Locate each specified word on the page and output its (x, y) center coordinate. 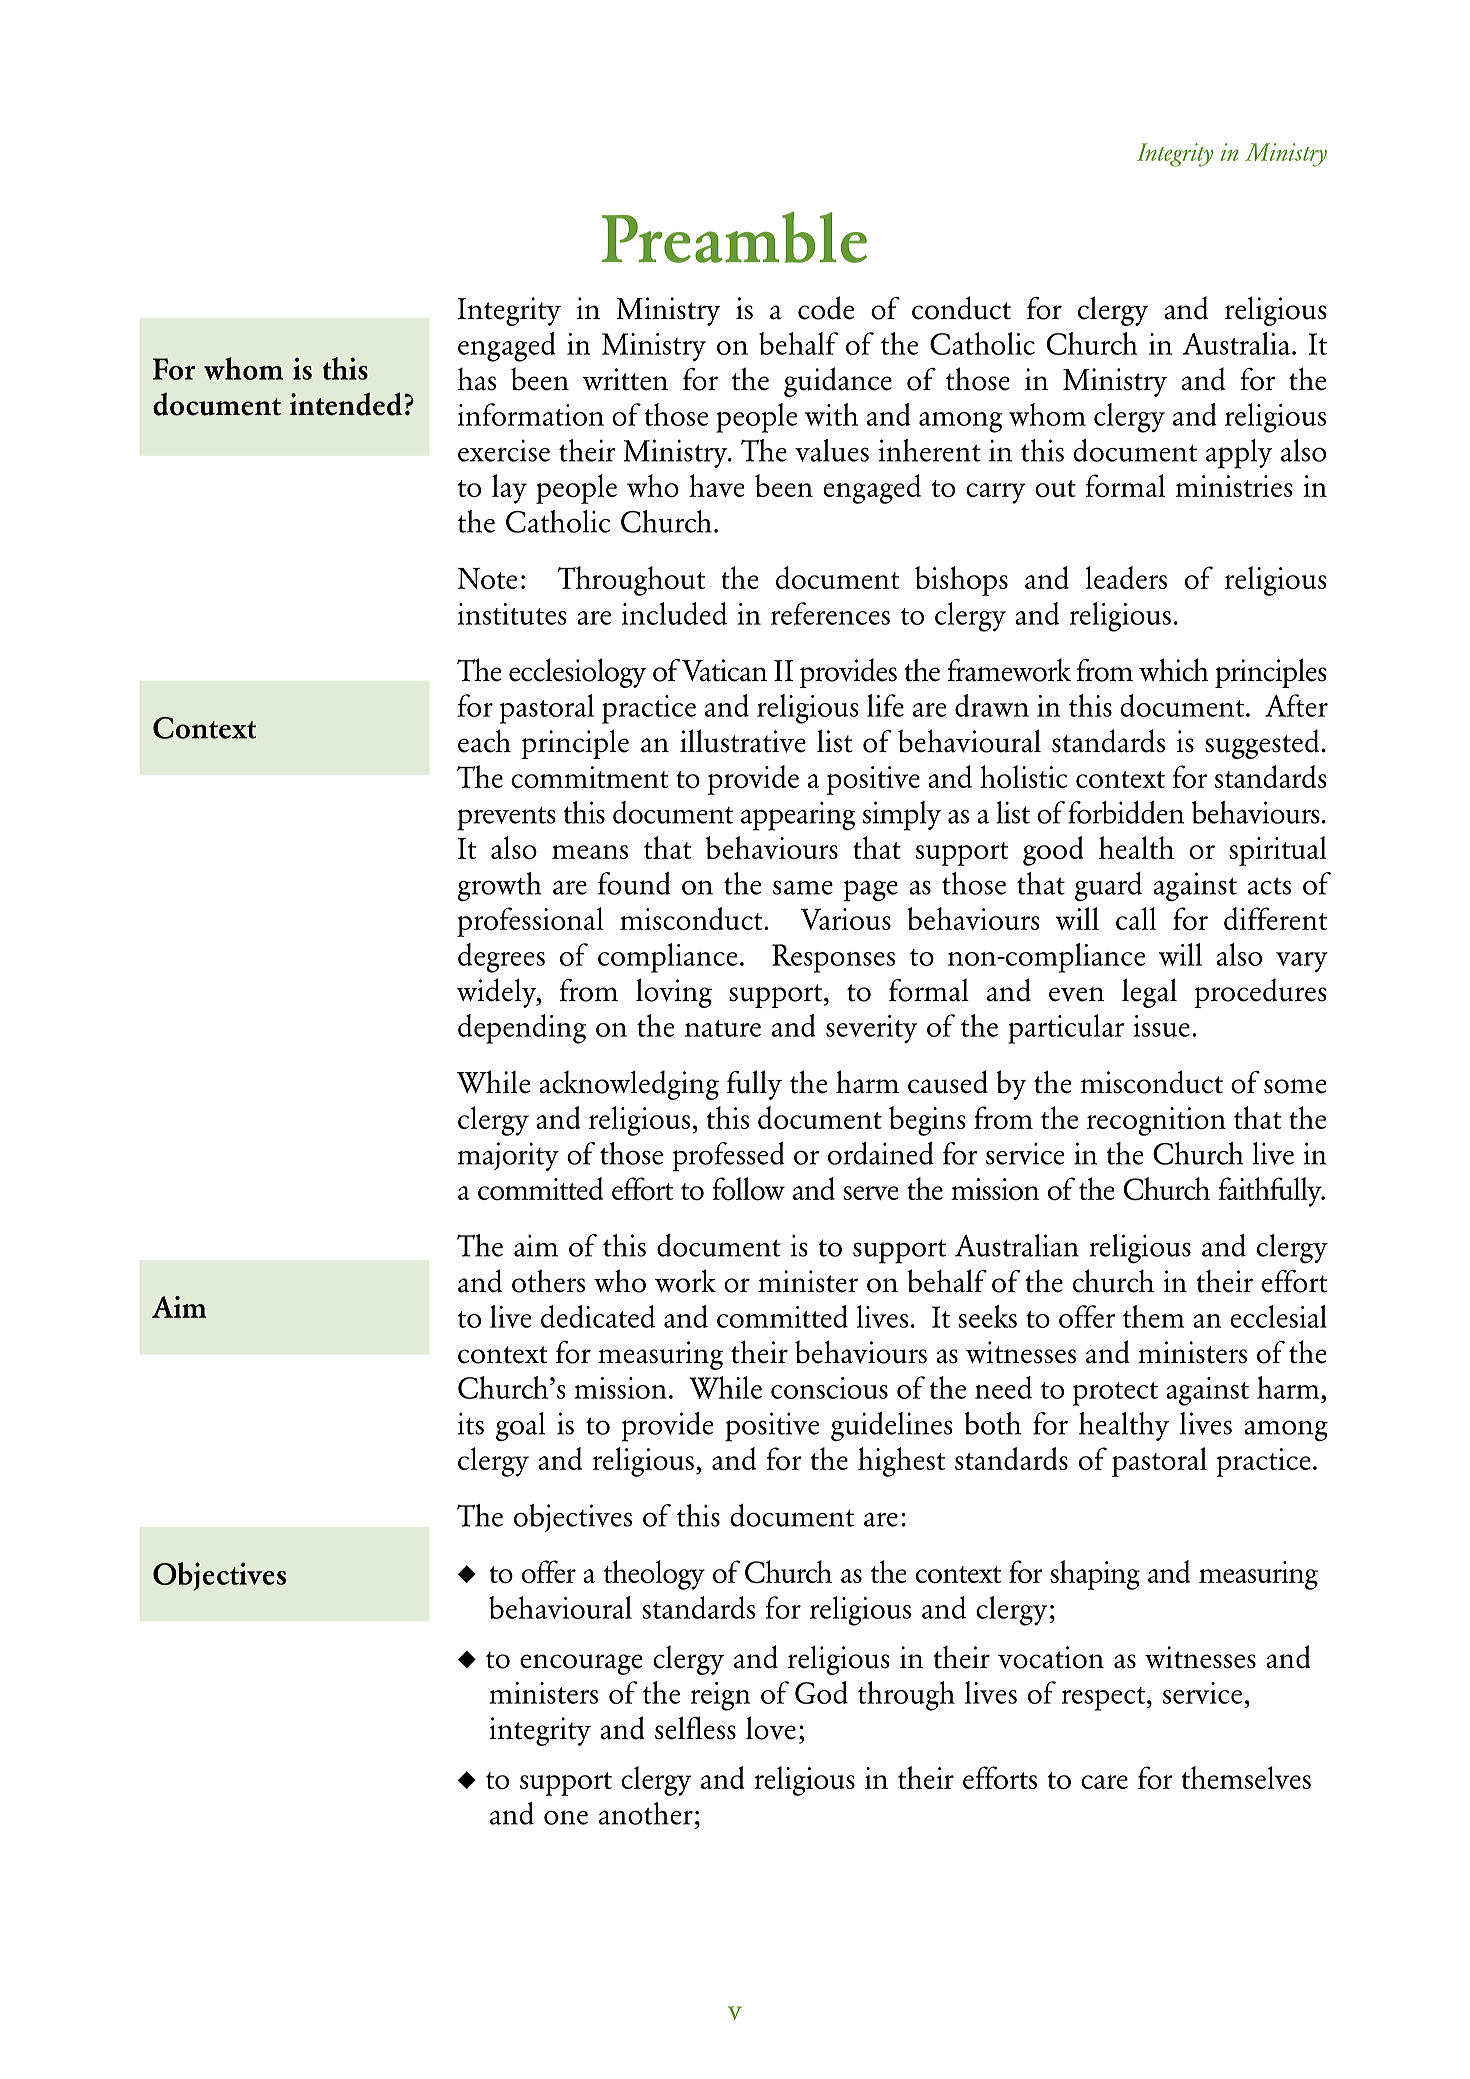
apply (1239, 454)
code (826, 308)
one (566, 1817)
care (1104, 1782)
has (477, 379)
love (771, 1728)
